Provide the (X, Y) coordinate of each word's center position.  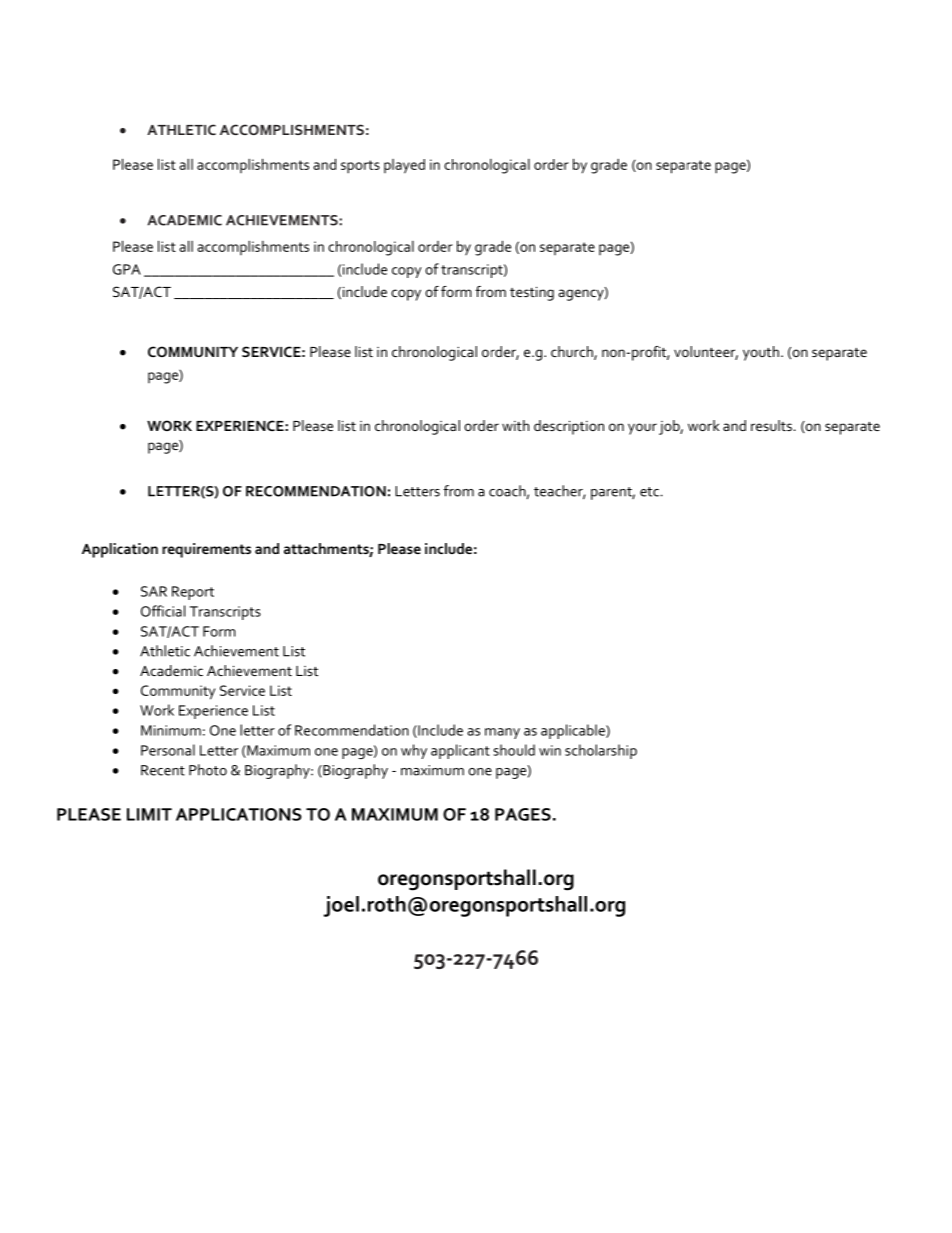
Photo (208, 770)
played (404, 166)
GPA (127, 269)
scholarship (601, 751)
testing (532, 294)
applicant (460, 751)
